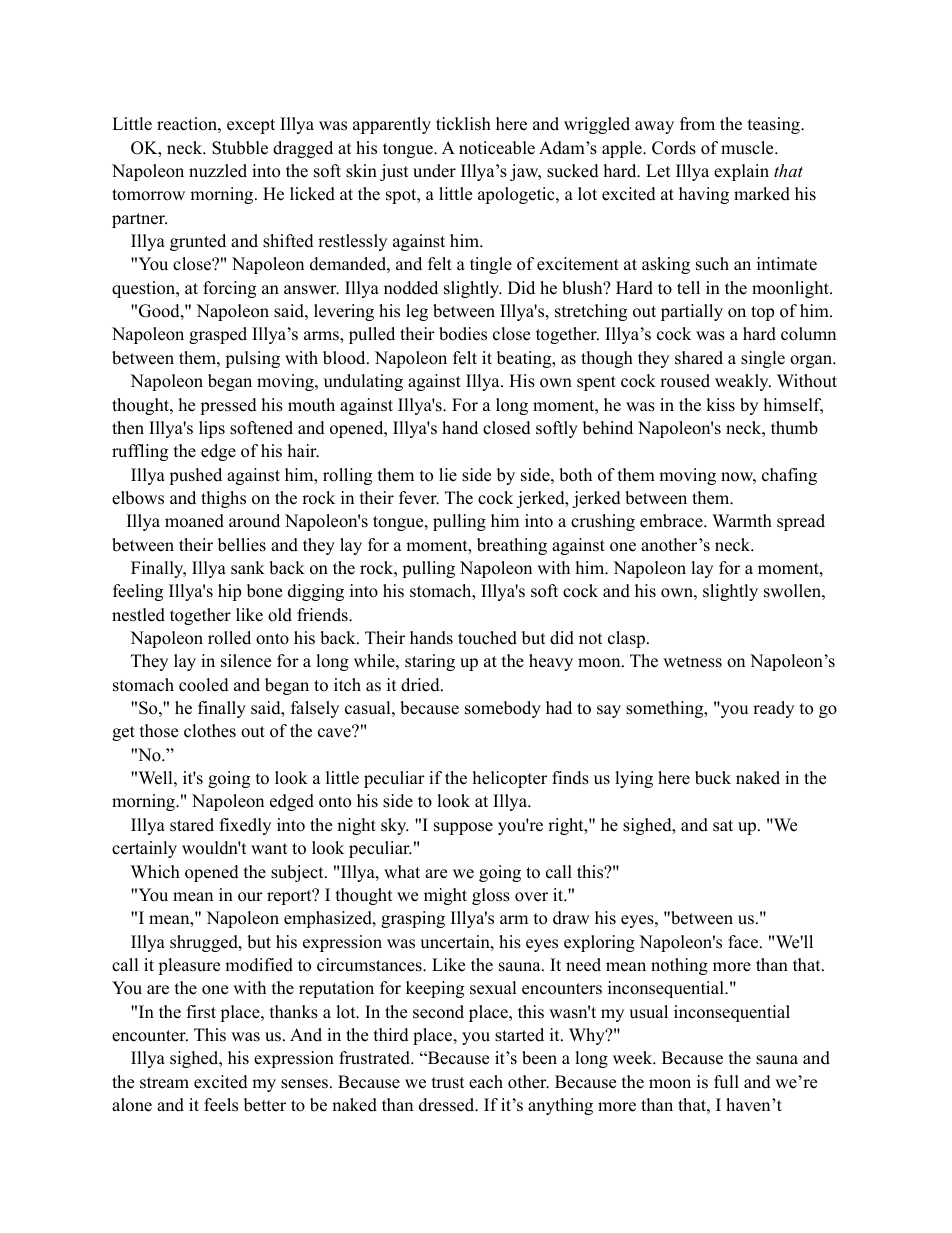  I want to click on helicopter, so click(510, 779).
